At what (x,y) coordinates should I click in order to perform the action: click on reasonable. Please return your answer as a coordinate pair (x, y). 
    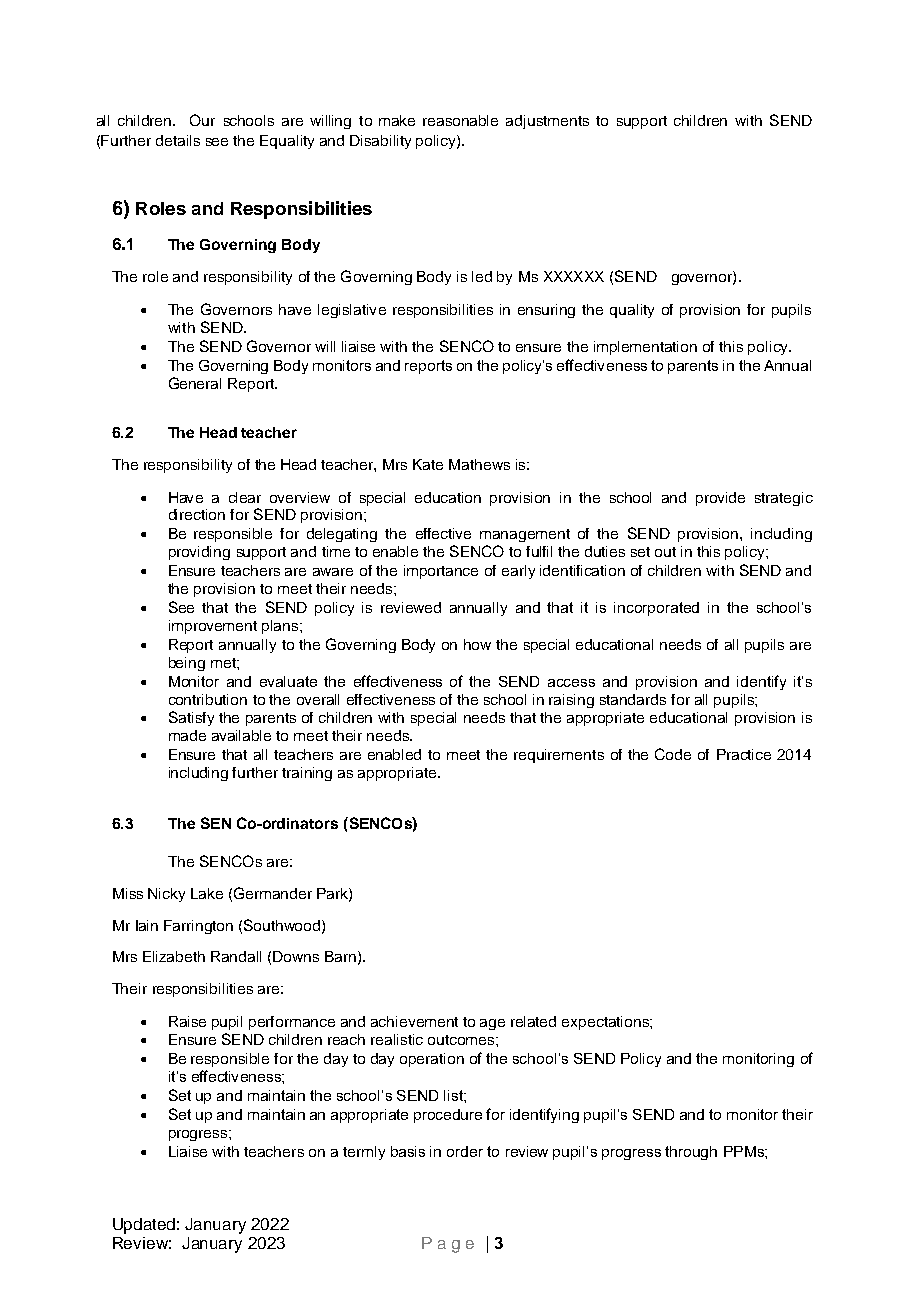
    Looking at the image, I should click on (460, 120).
